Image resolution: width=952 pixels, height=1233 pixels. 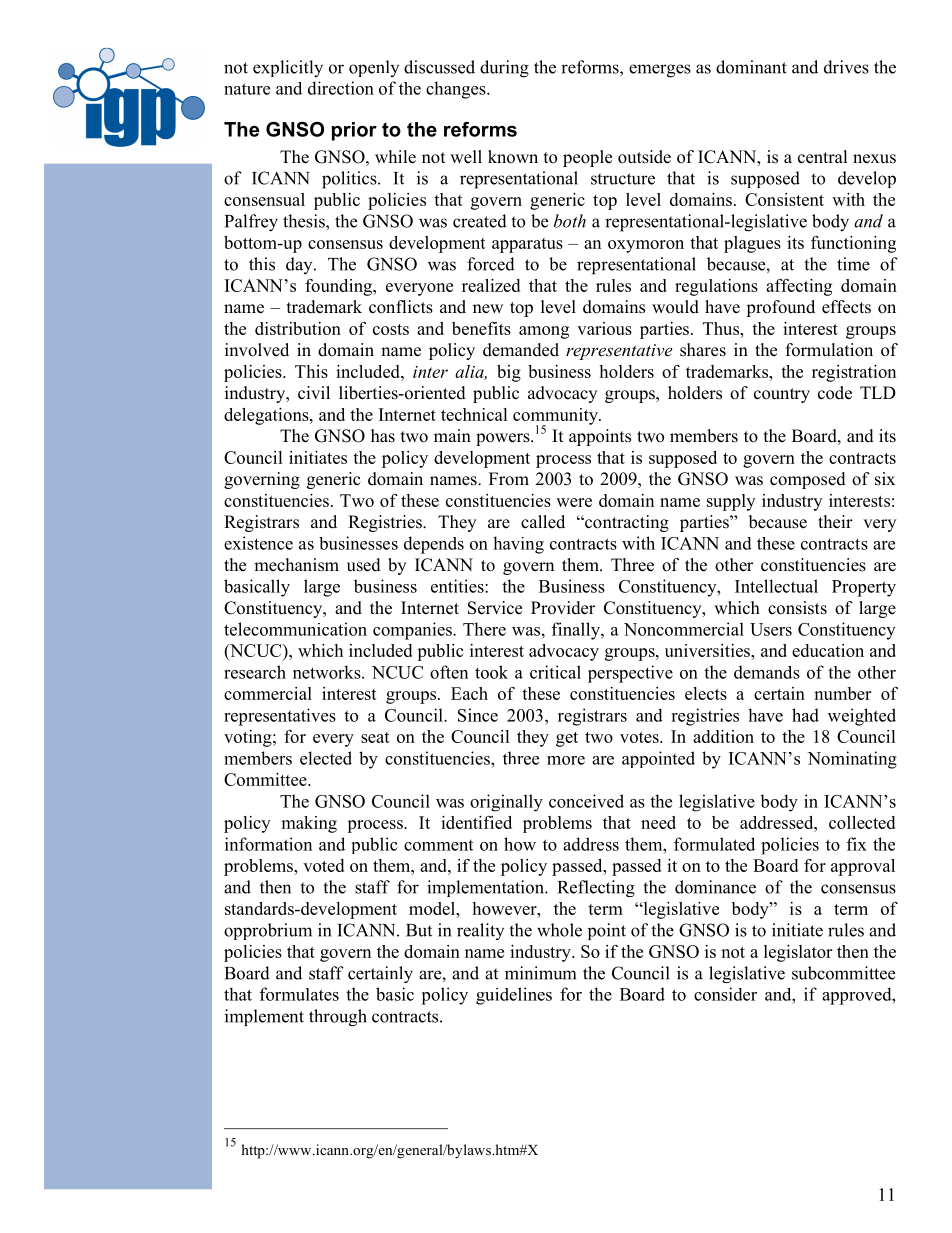 What do you see at coordinates (299, 994) in the screenshot?
I see `formulates` at bounding box center [299, 994].
